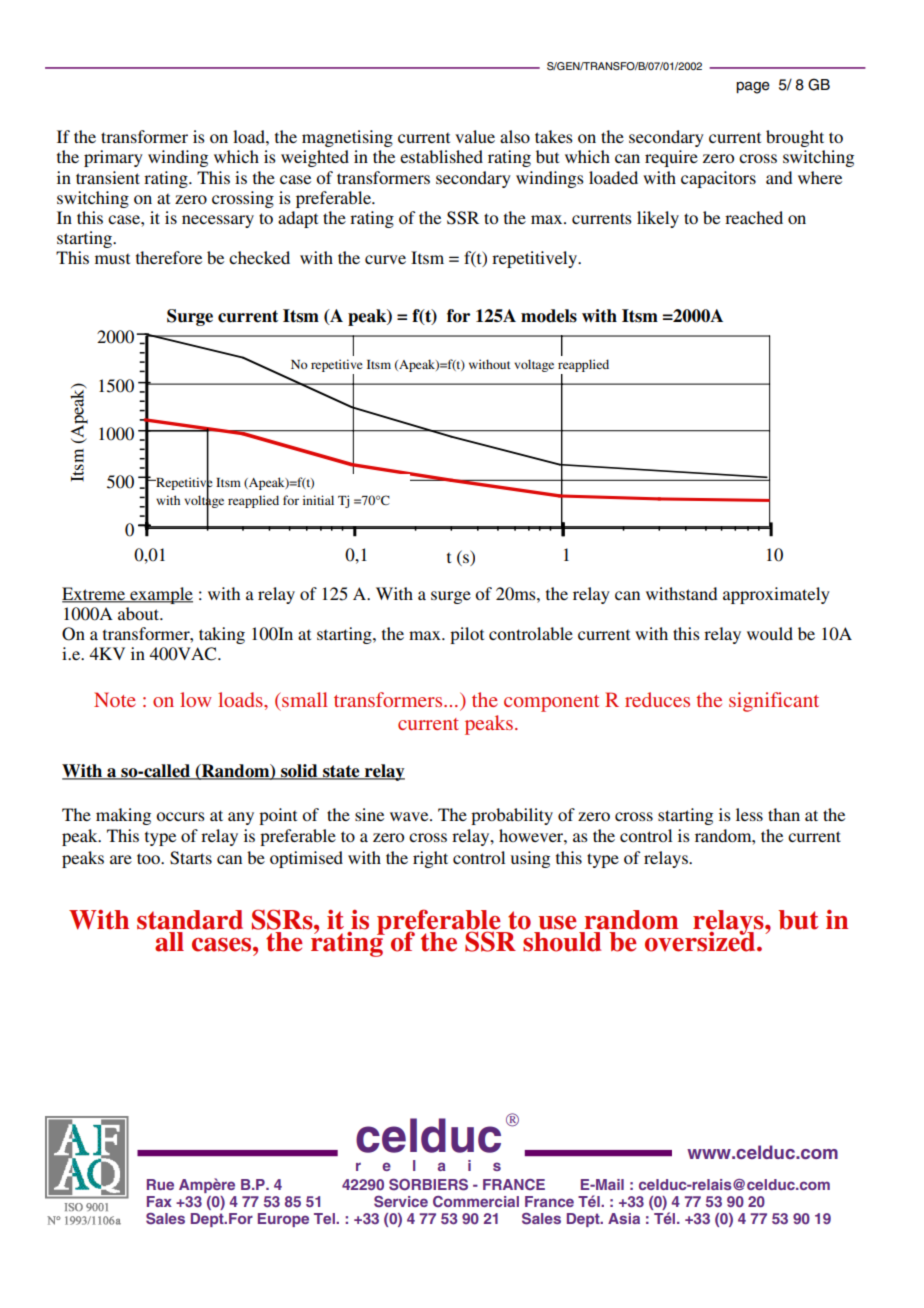 This screenshot has height=1308, width=924. What do you see at coordinates (749, 814) in the screenshot?
I see `less` at bounding box center [749, 814].
